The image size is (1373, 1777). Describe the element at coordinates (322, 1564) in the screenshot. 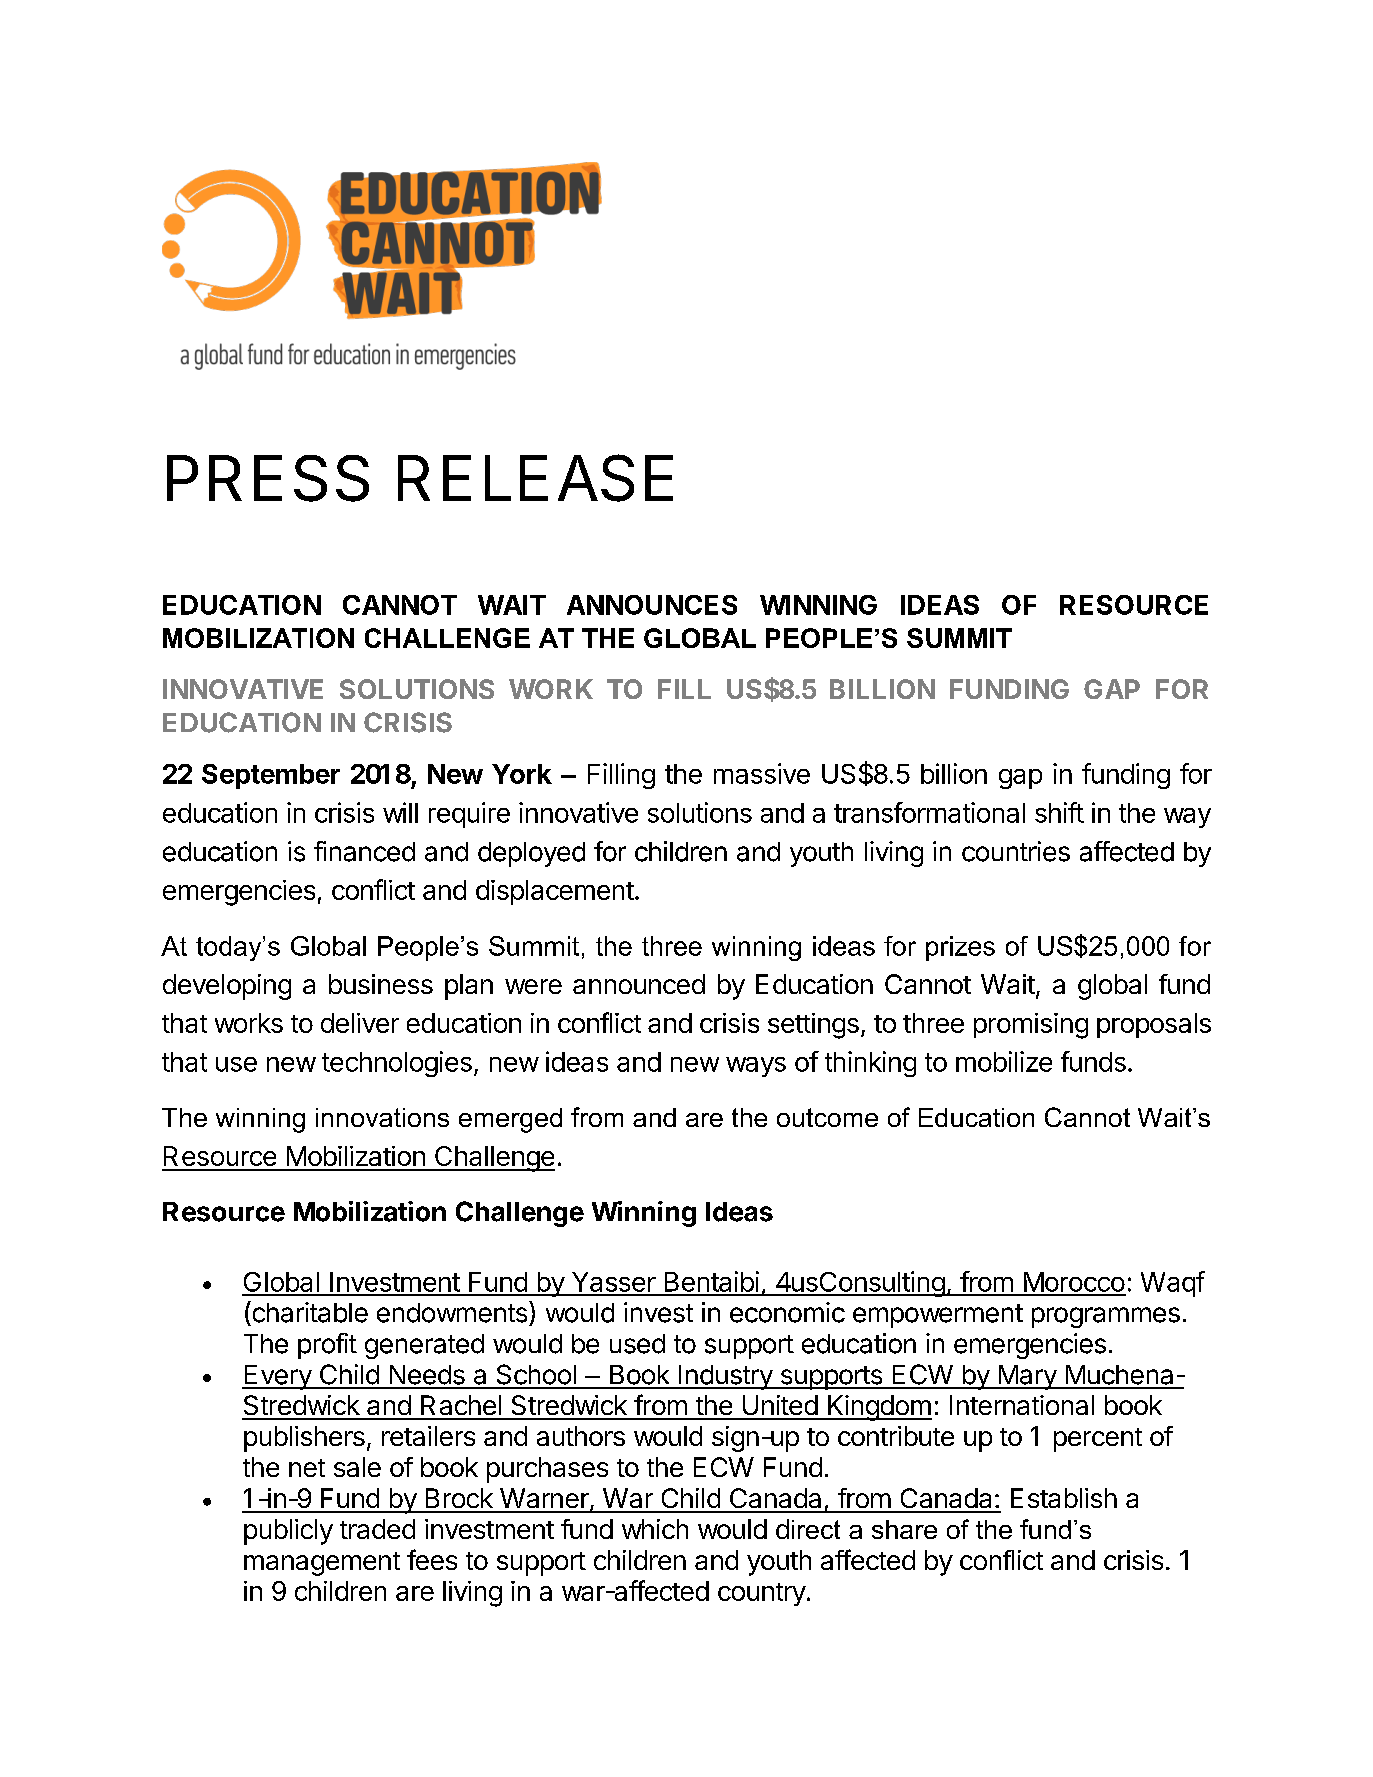

I see `management` at that location.
